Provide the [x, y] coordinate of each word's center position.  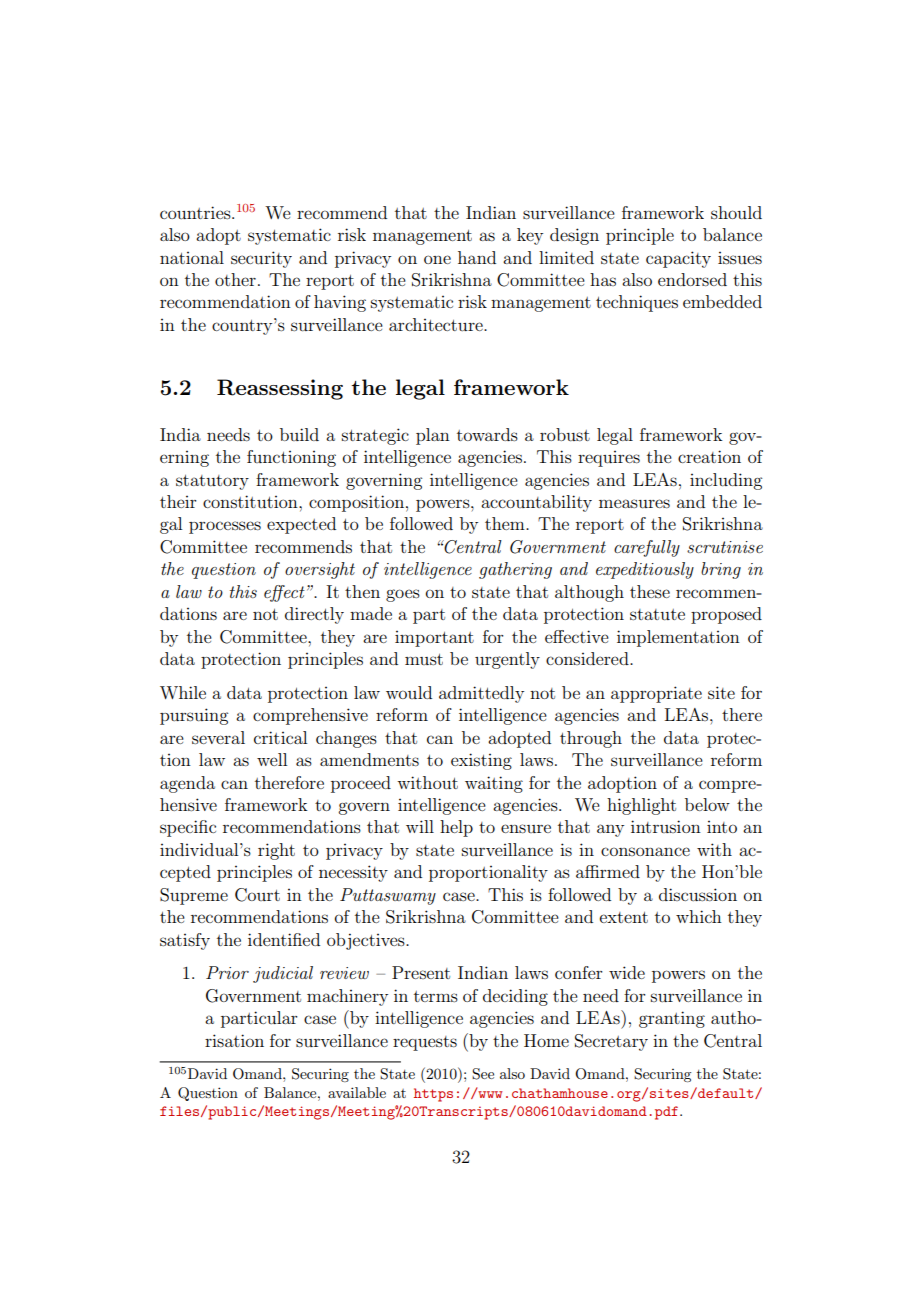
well [272, 759]
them [506, 523]
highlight [641, 806]
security [261, 259]
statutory [212, 482]
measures [634, 503]
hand [477, 257]
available [357, 1092]
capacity [678, 259]
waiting [494, 784]
